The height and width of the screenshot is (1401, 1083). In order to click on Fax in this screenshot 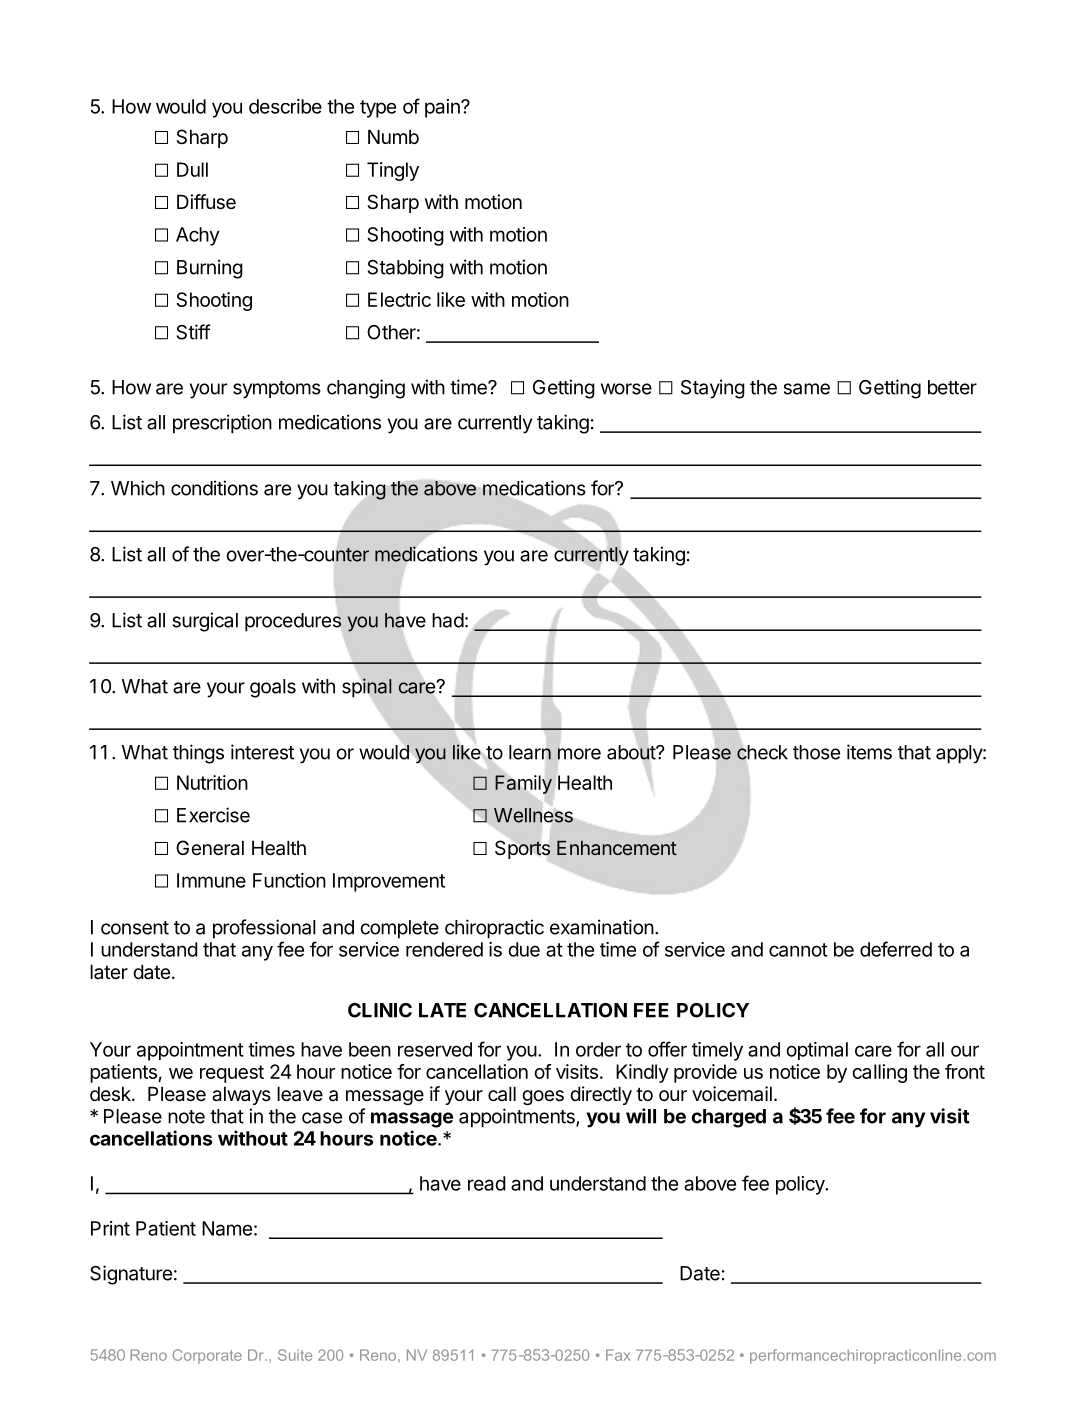, I will do `click(618, 1355)`.
